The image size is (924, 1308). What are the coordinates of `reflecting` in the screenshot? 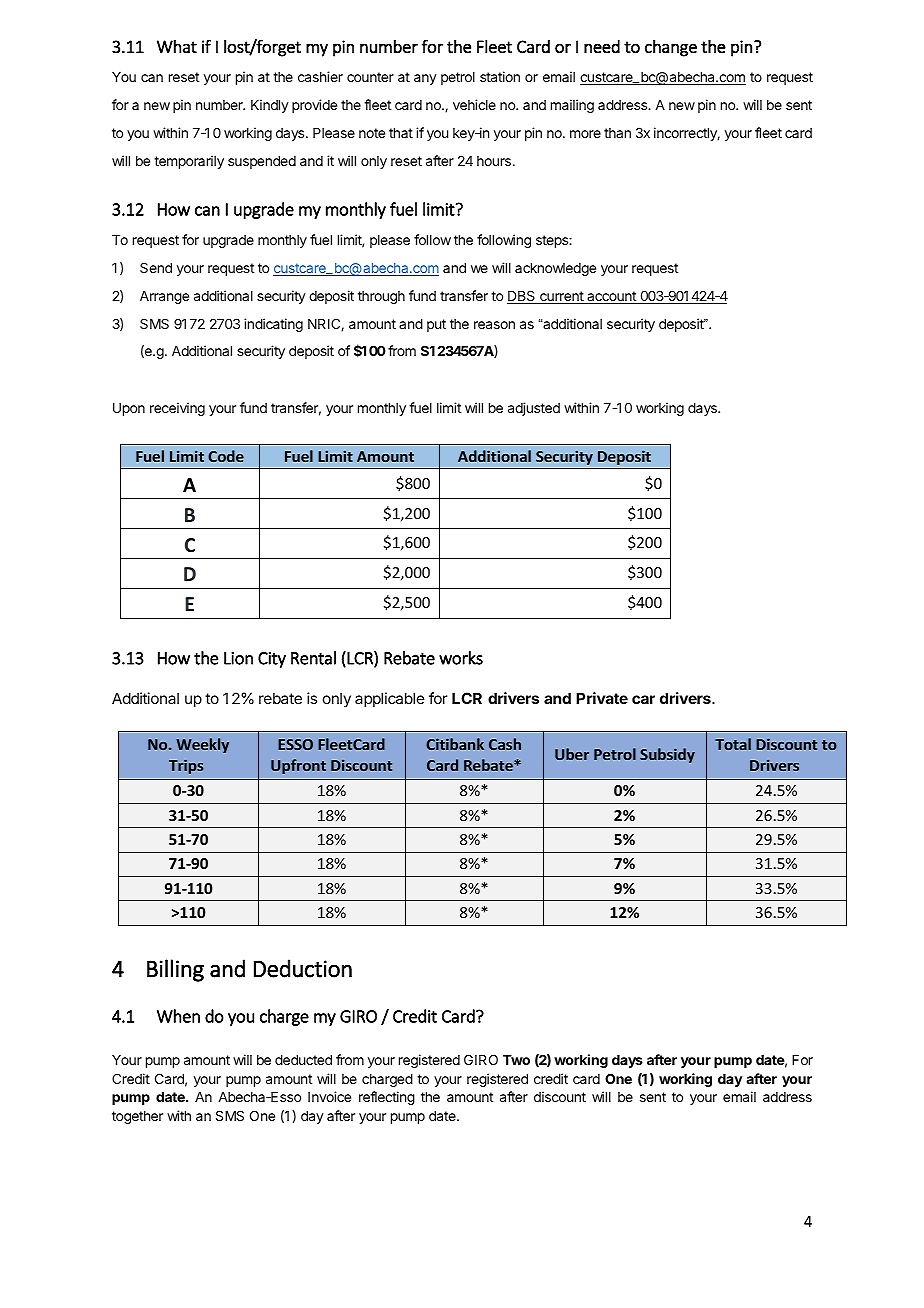 It's located at (387, 1098).
